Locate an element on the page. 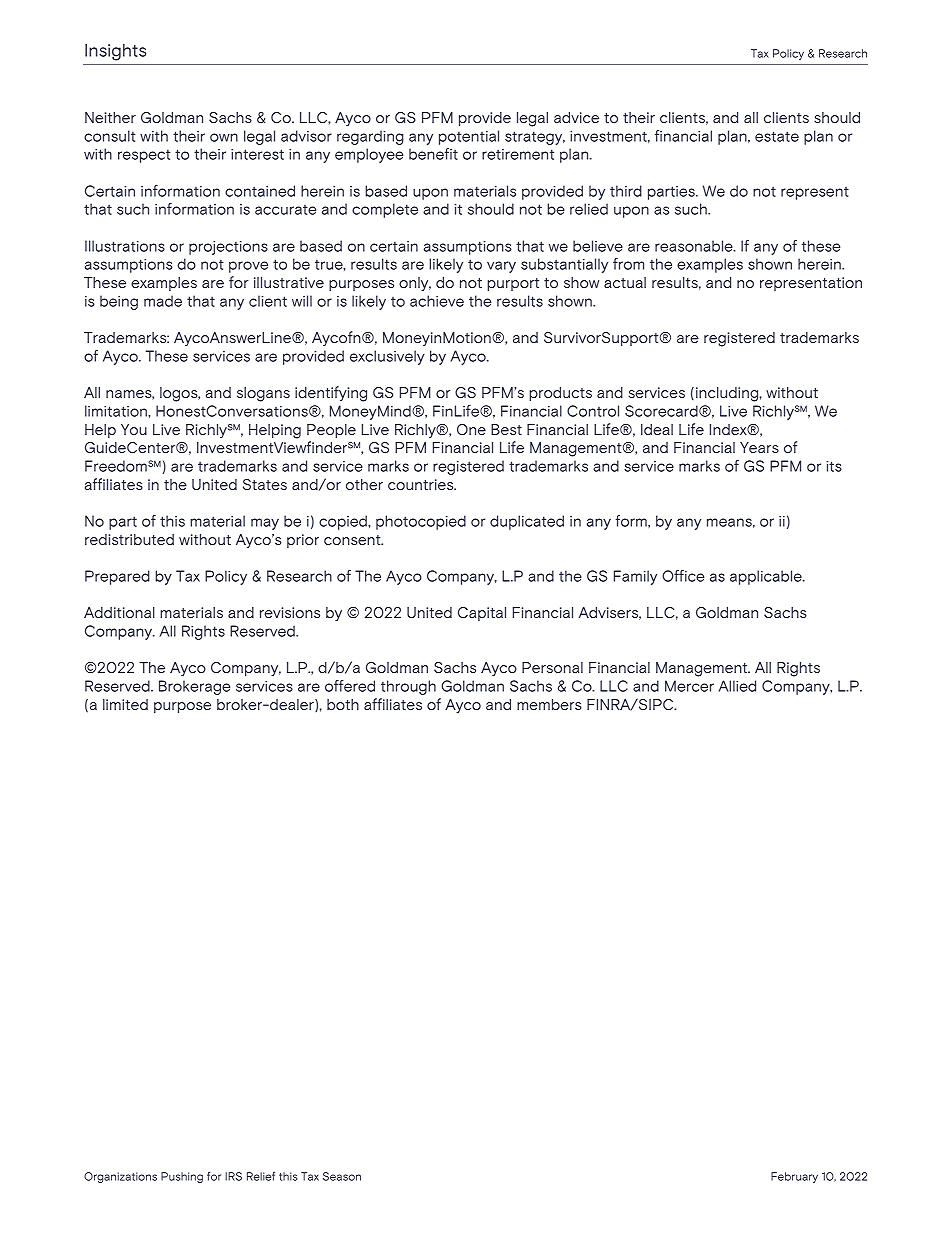 This page has width=952, height=1233. applicable is located at coordinates (767, 577).
